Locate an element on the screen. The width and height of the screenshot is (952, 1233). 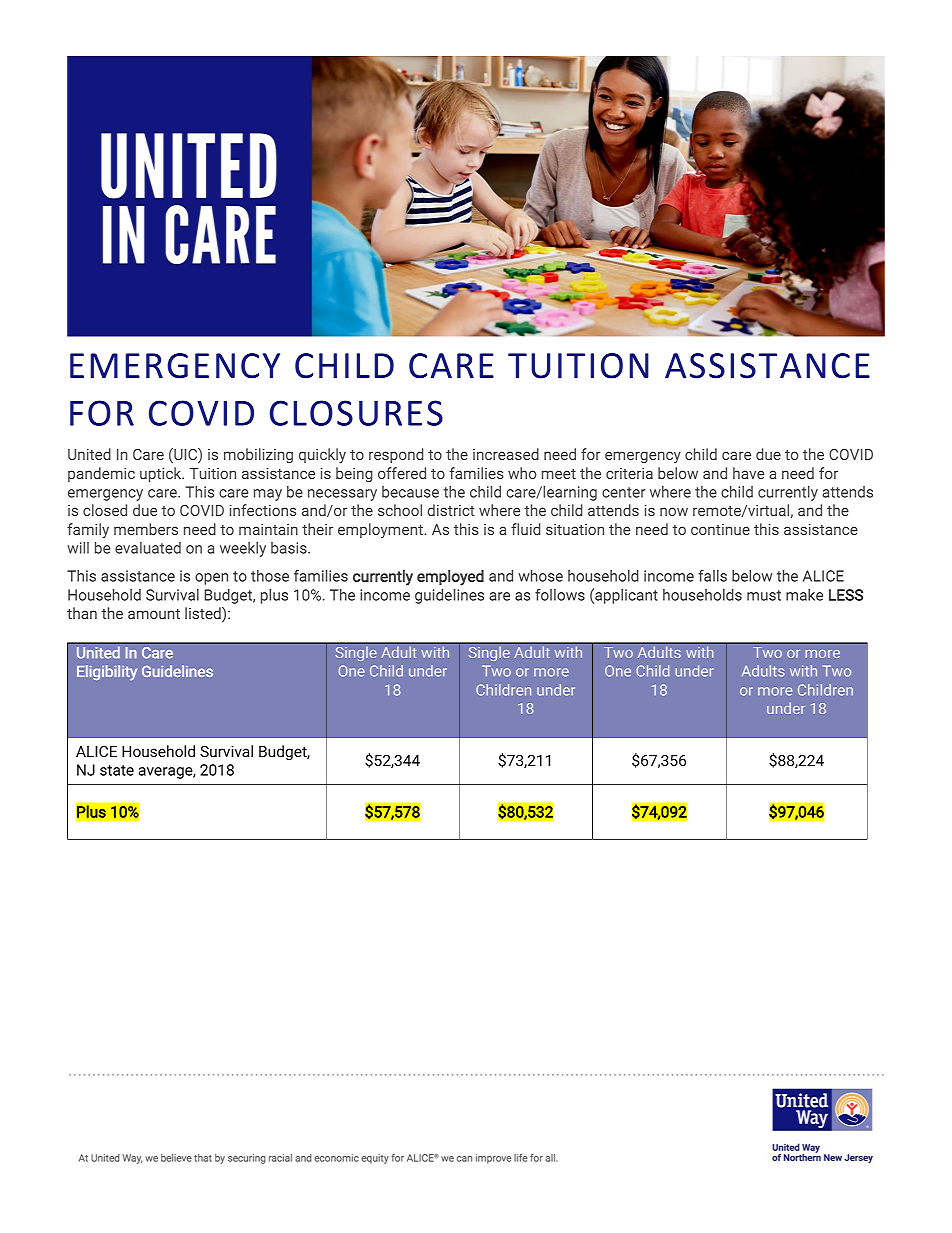
amount is located at coordinates (154, 614).
